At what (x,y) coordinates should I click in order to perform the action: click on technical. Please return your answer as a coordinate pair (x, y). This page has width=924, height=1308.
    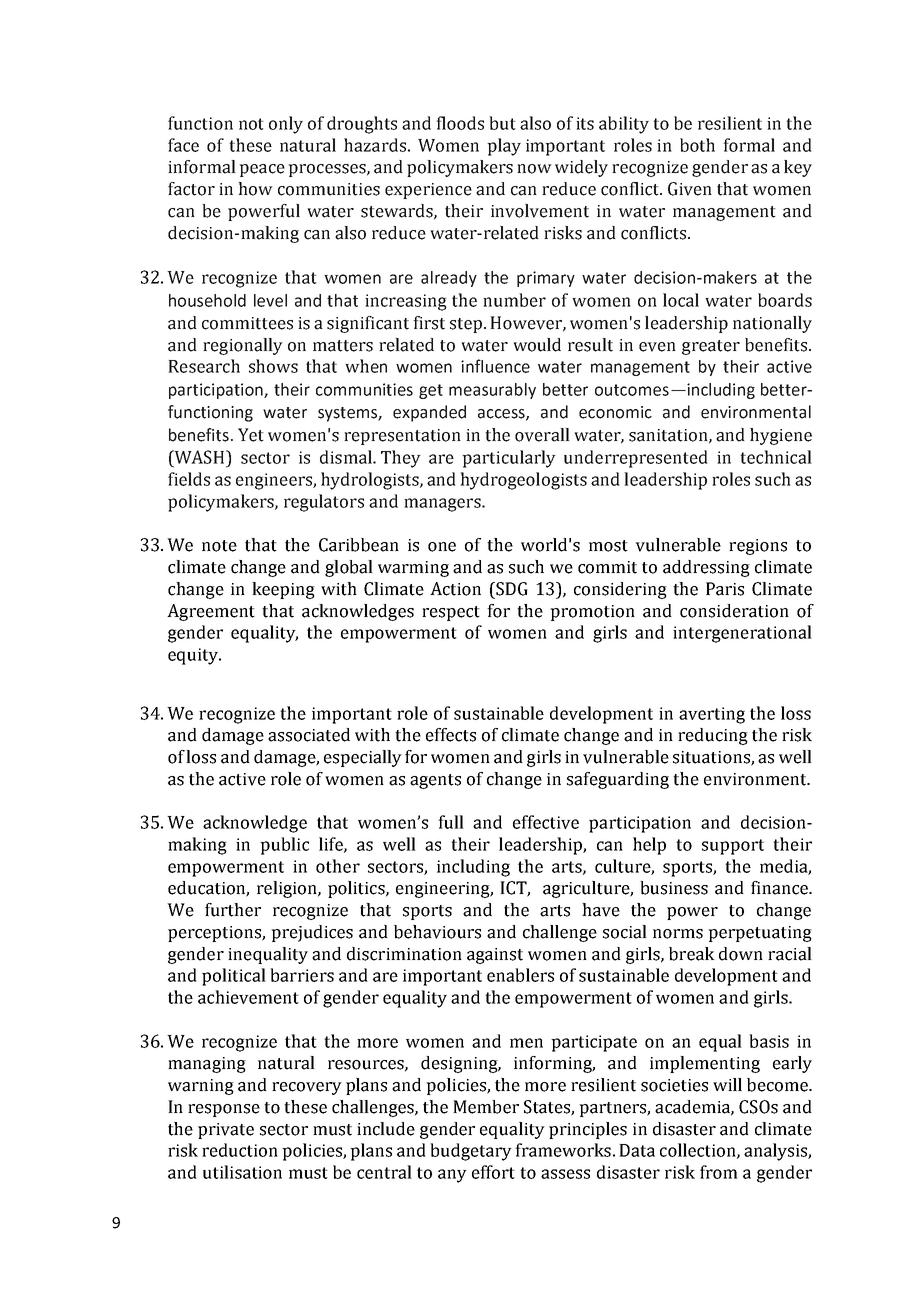
    Looking at the image, I should click on (776, 457).
